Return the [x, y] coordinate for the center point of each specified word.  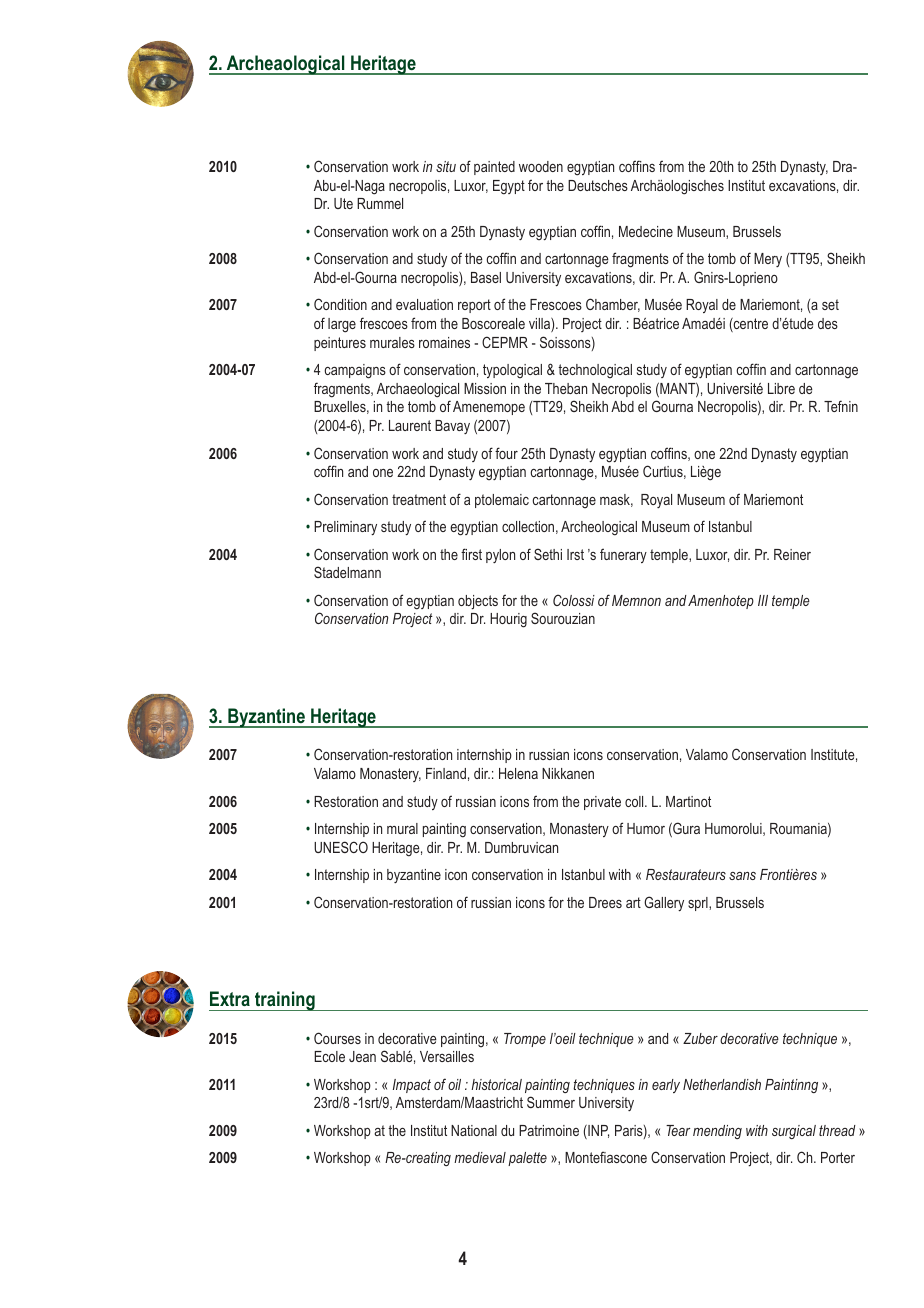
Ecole [329, 1056]
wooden [541, 166]
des [828, 323]
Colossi [574, 600]
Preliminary [345, 528]
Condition [340, 304]
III [763, 600]
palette [527, 1159]
